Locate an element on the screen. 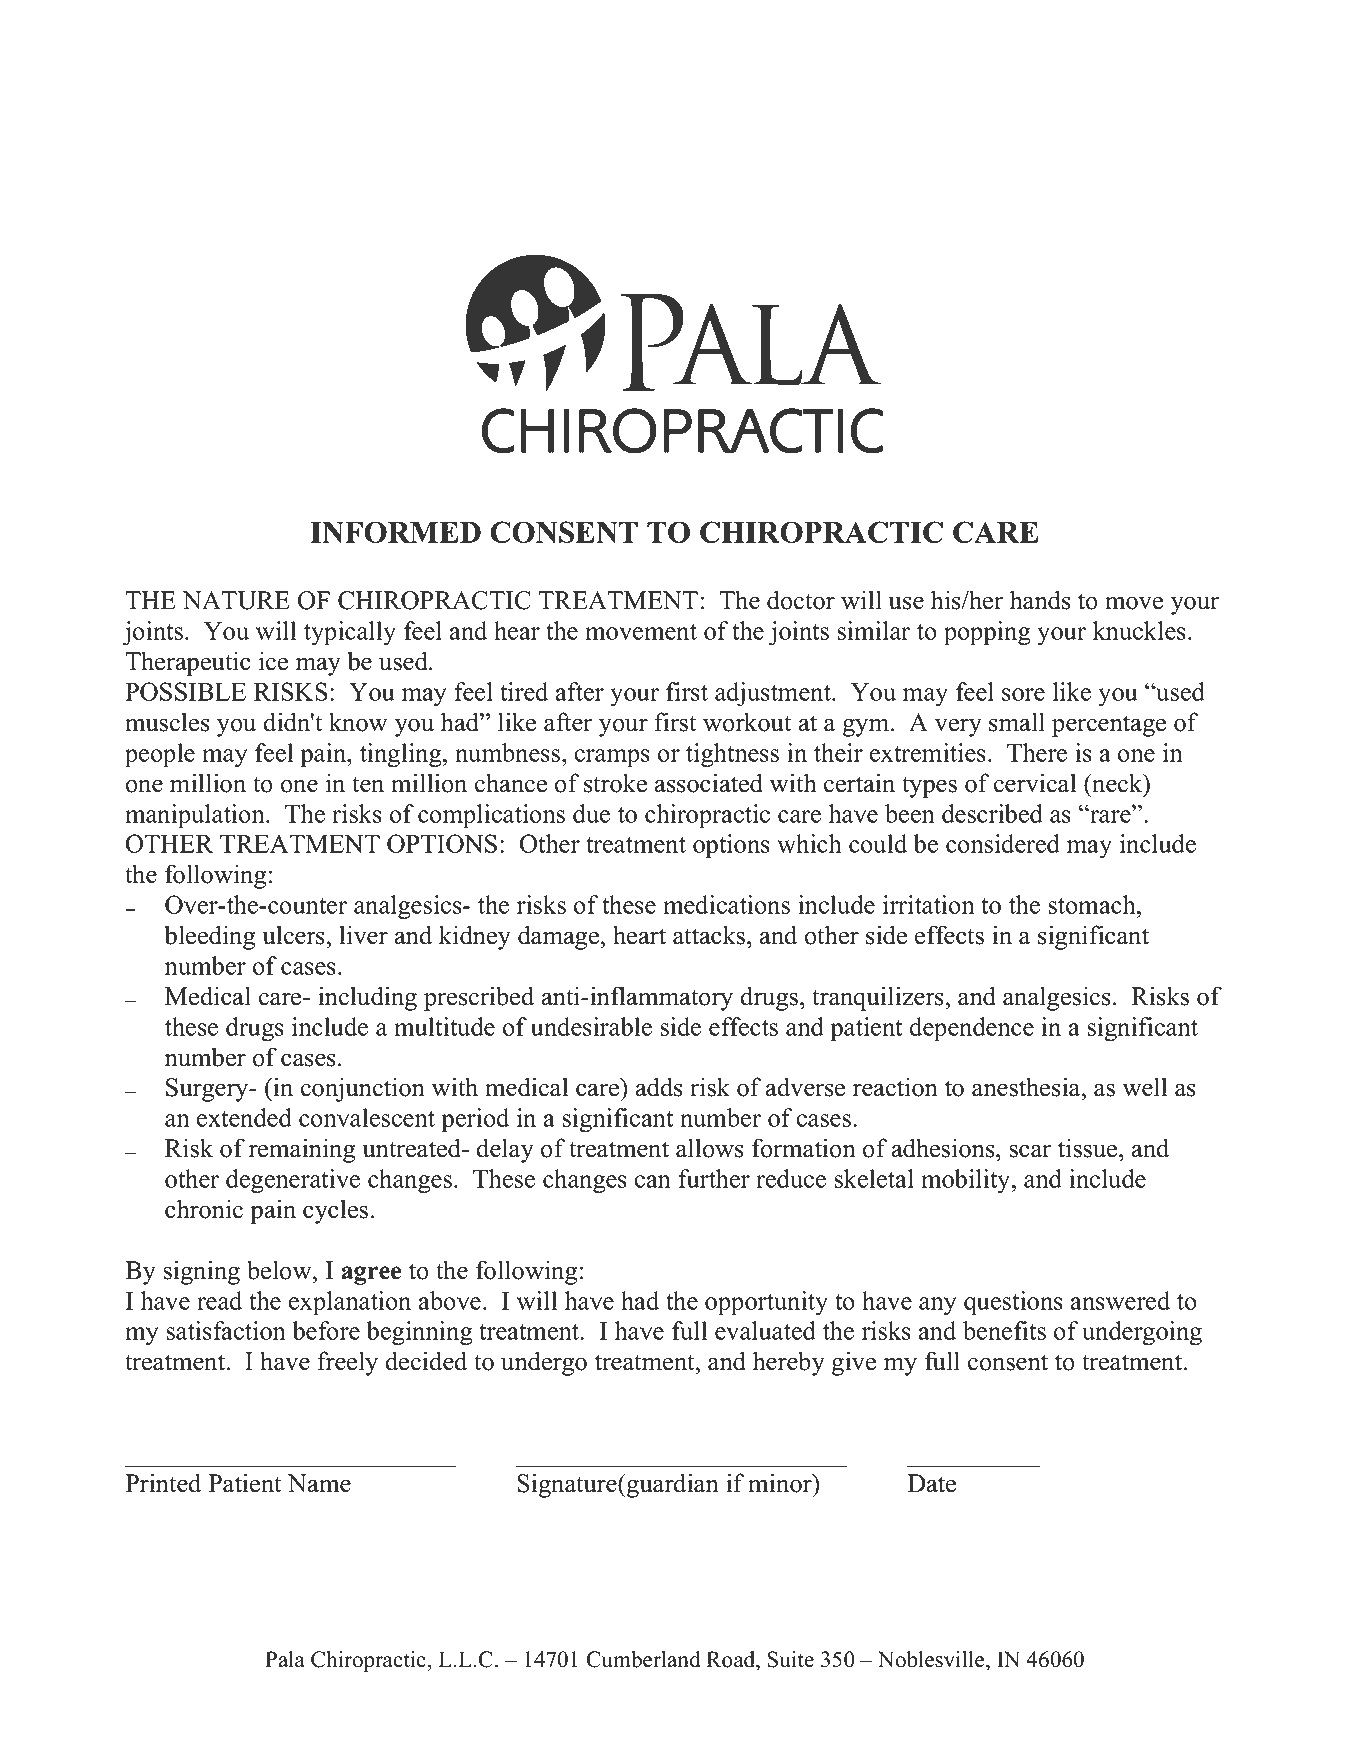 The image size is (1350, 1747). freely is located at coordinates (347, 1363).
